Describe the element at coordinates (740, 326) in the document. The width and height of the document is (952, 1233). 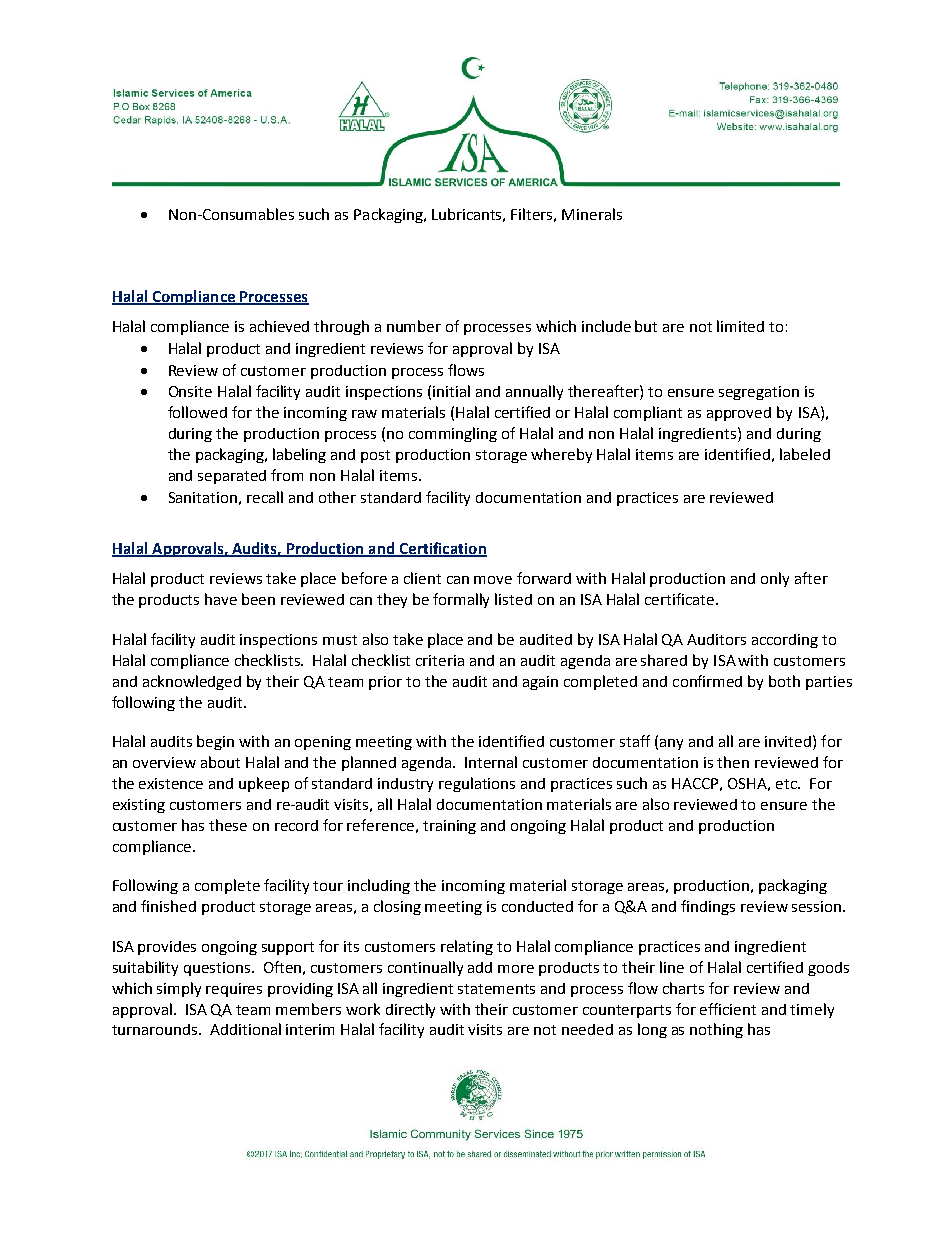
I see `limited` at that location.
